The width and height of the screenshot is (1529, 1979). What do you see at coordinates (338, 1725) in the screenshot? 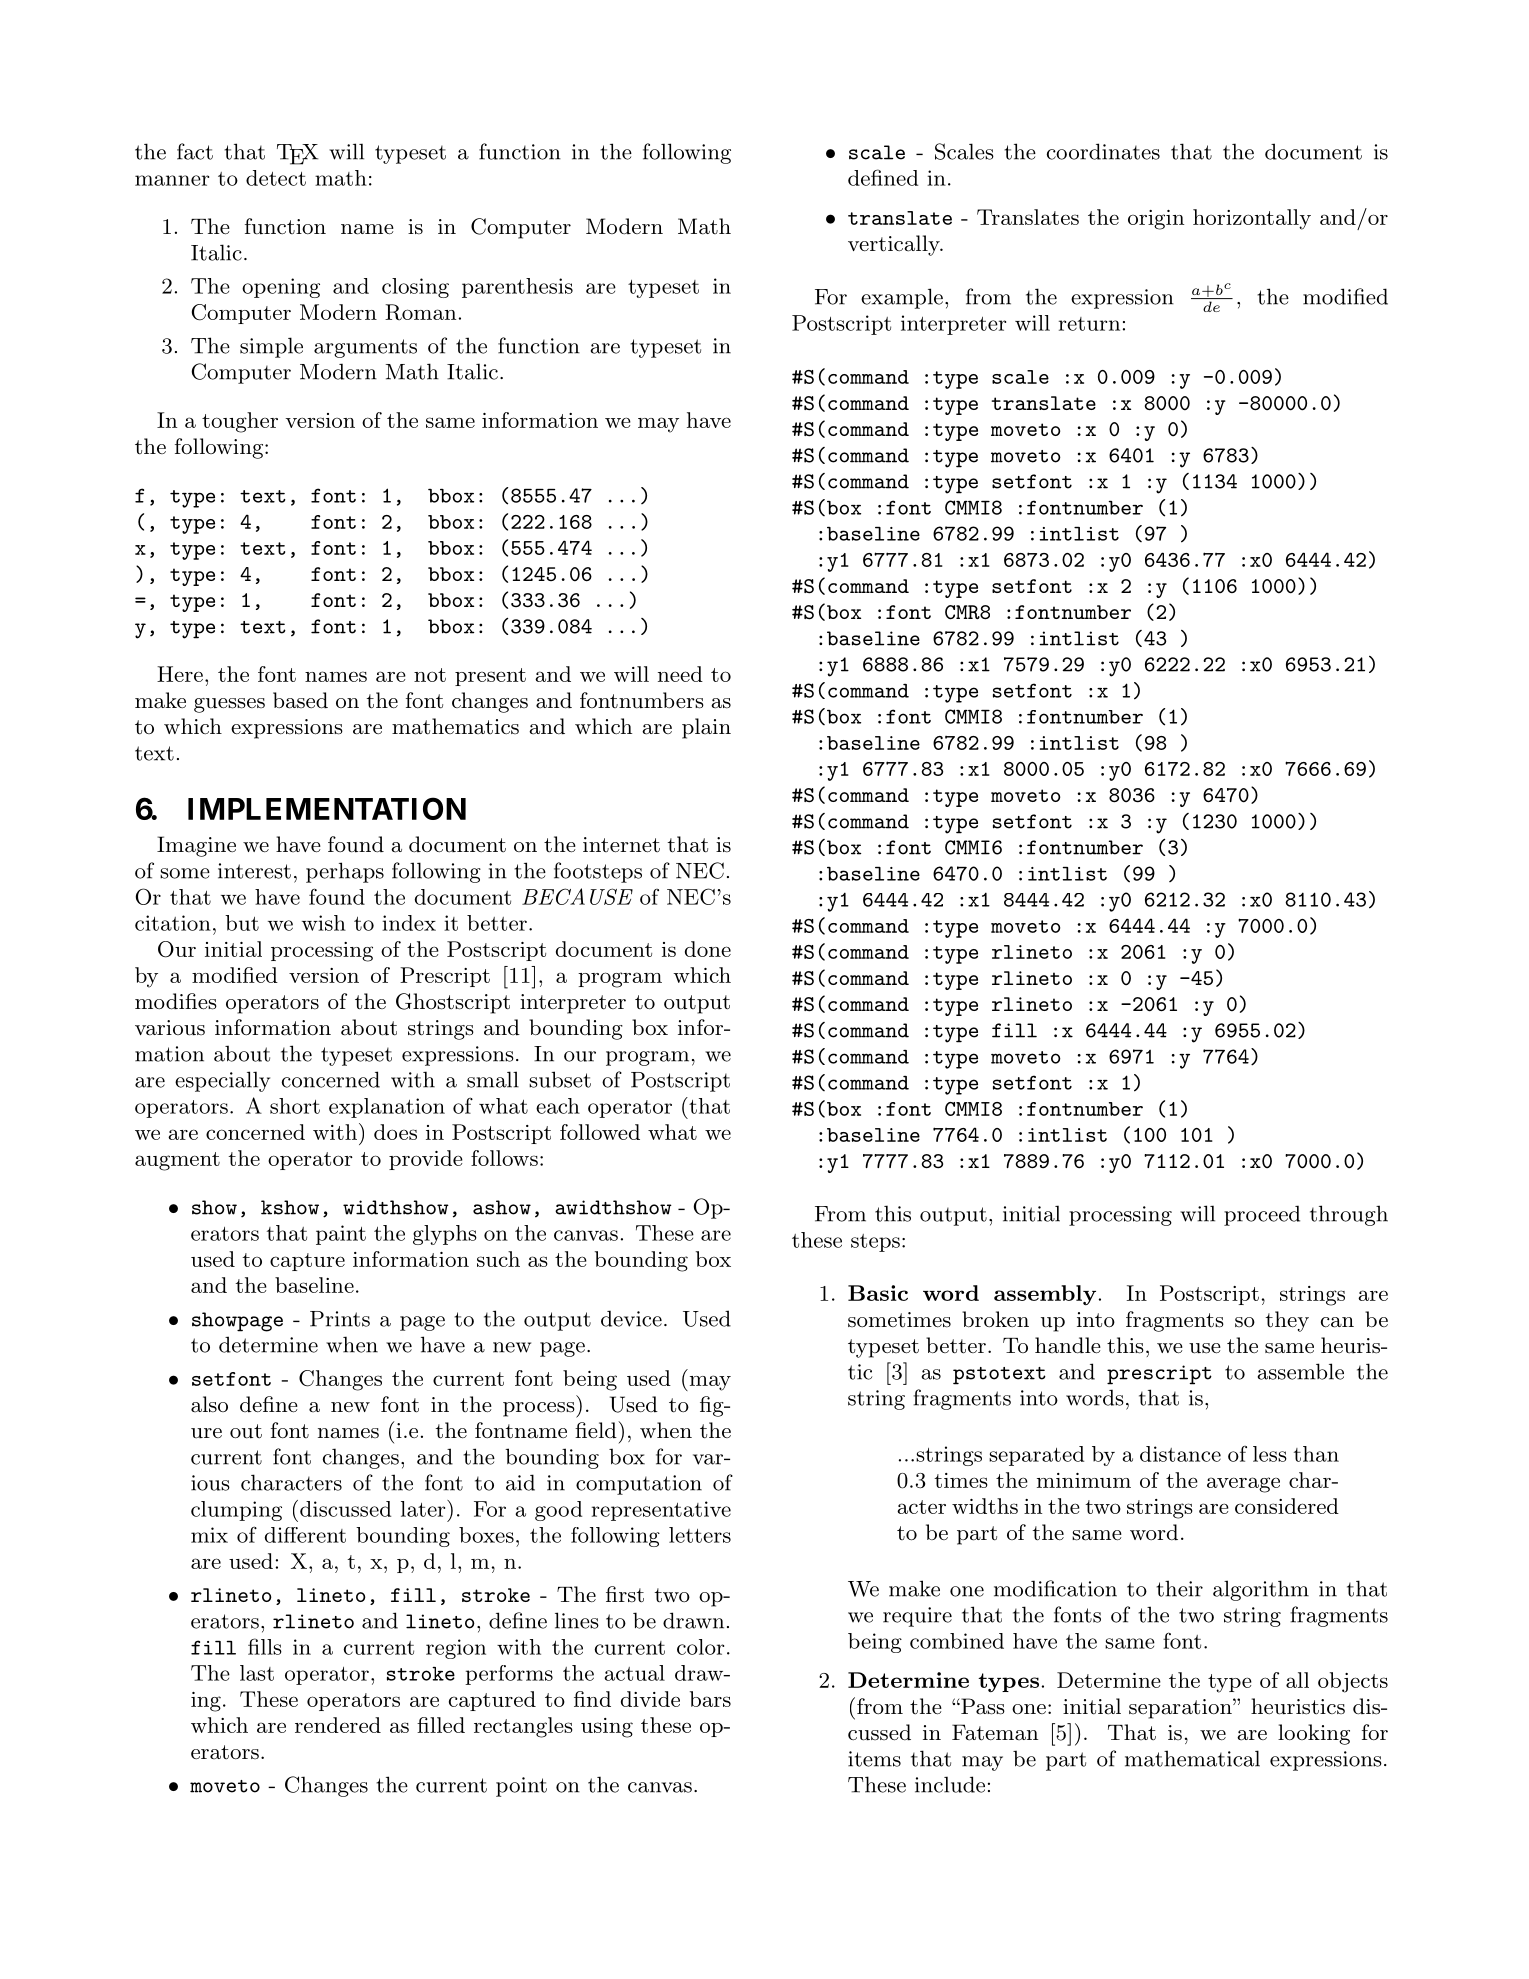
I see `rendered` at bounding box center [338, 1725].
